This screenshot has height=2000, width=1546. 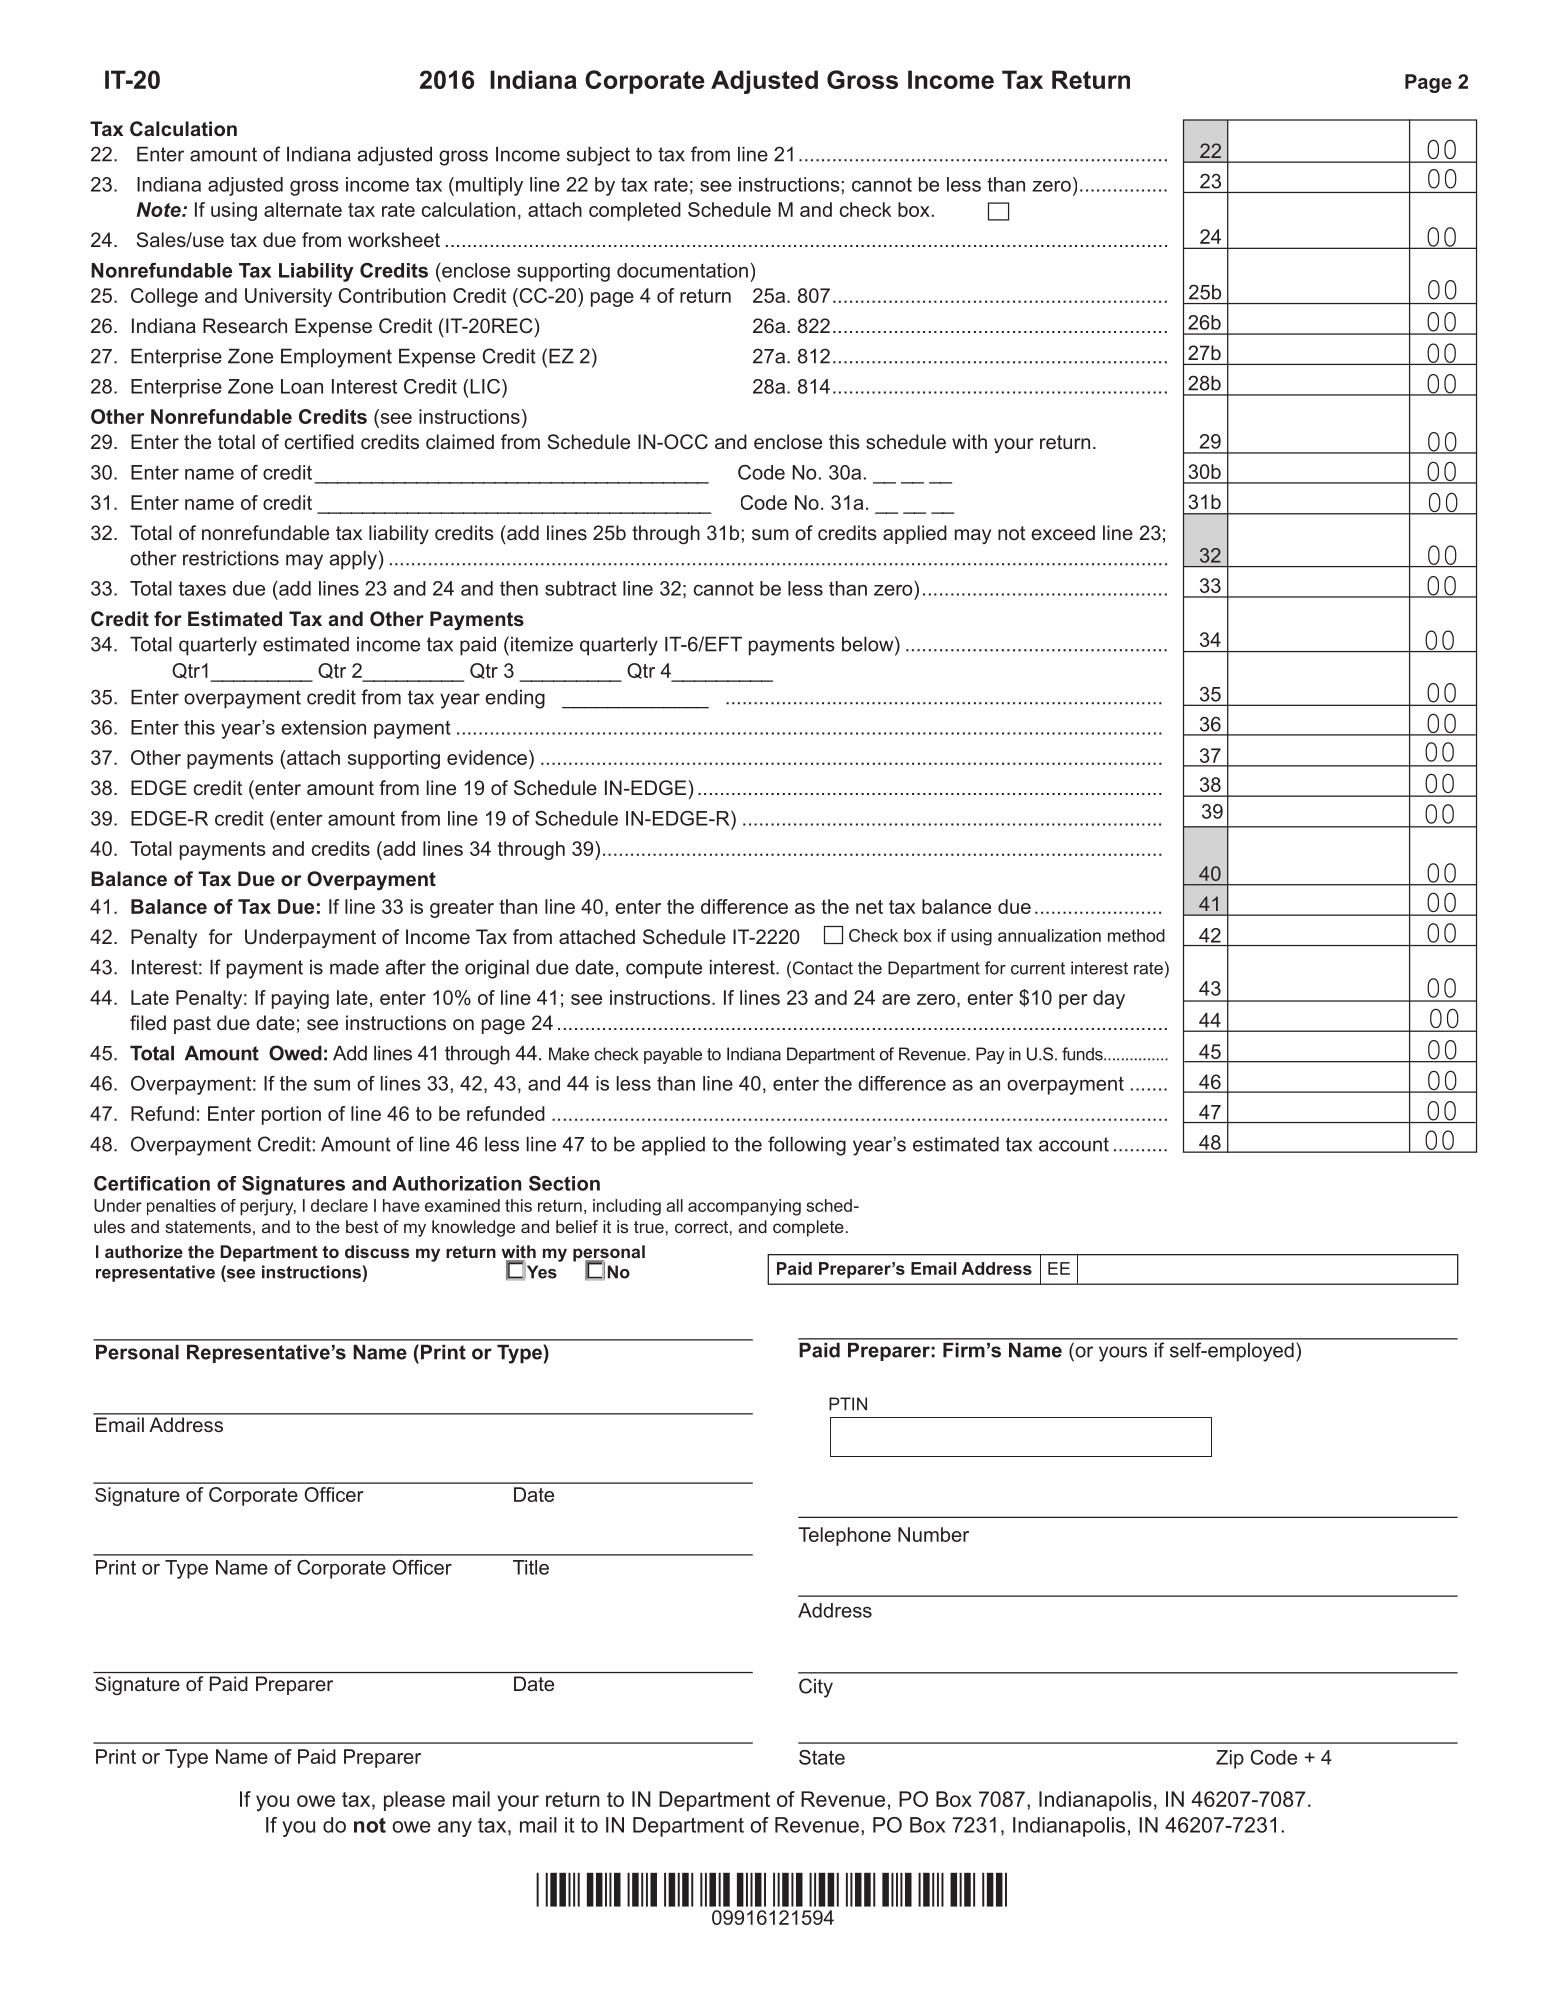 What do you see at coordinates (303, 209) in the screenshot?
I see `alternate` at bounding box center [303, 209].
